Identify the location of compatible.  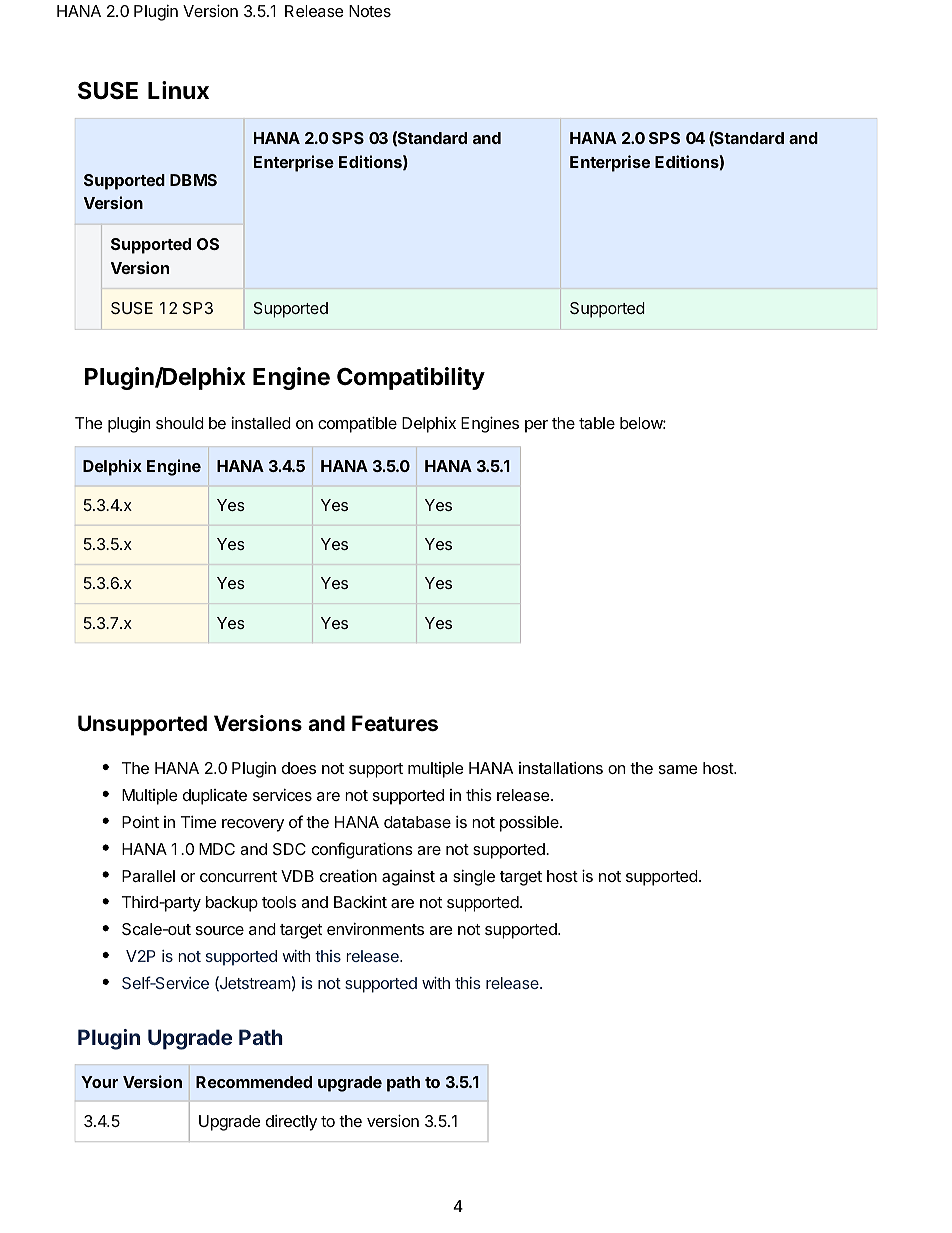
(357, 424).
